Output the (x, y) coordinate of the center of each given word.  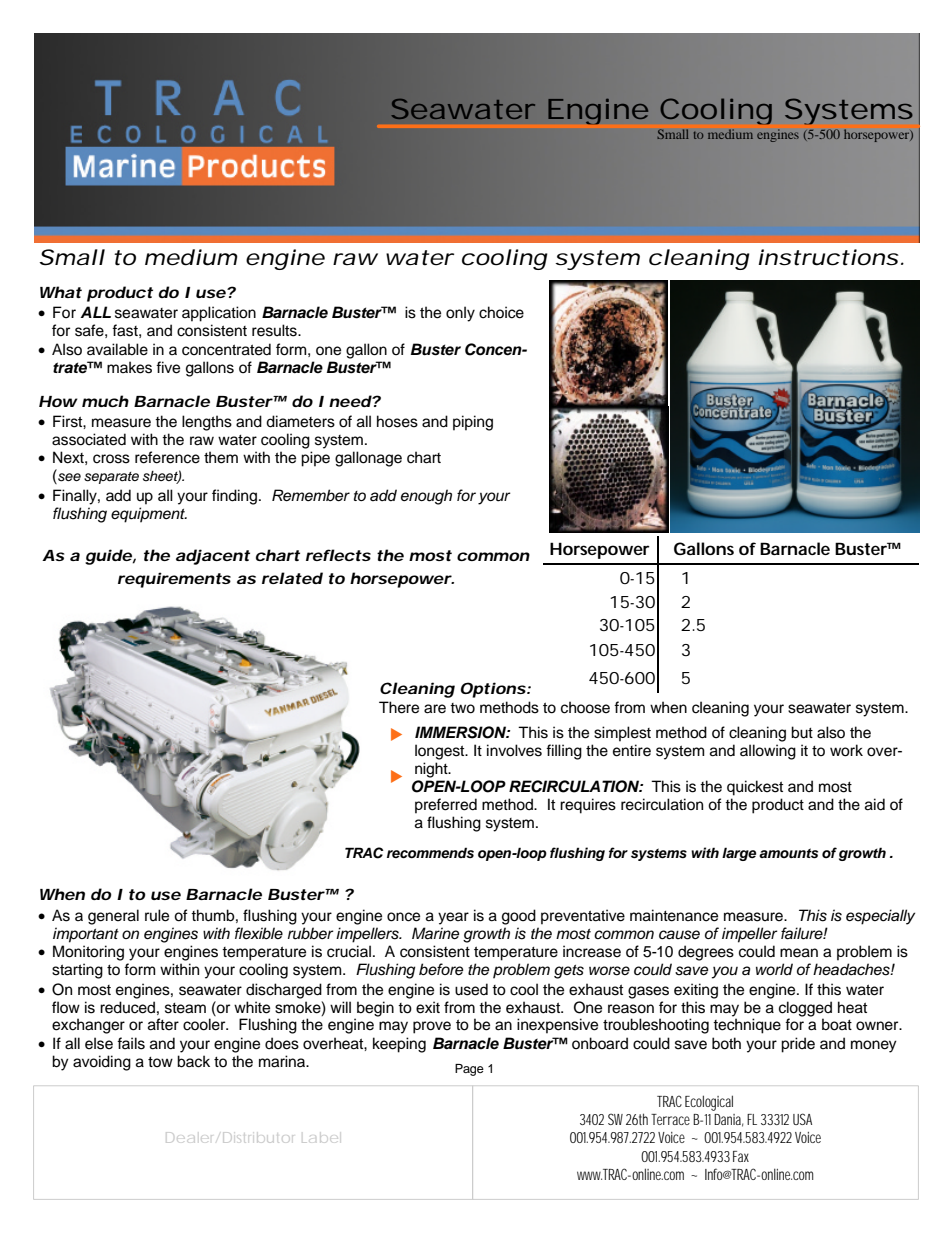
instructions (828, 257)
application (219, 314)
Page (469, 1070)
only (460, 314)
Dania (728, 1120)
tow (160, 1062)
